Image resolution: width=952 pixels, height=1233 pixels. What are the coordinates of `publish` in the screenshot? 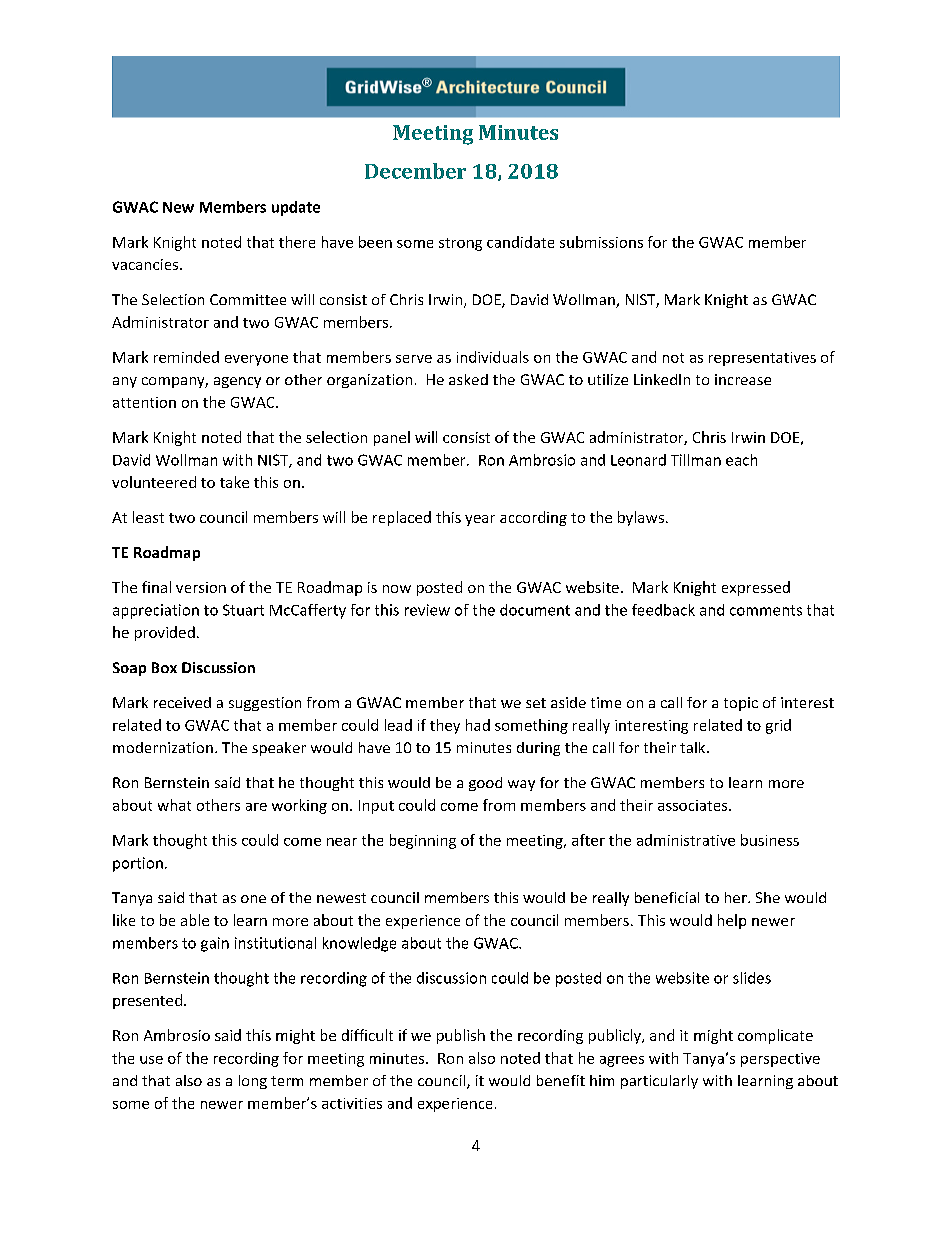 It's located at (461, 1036).
